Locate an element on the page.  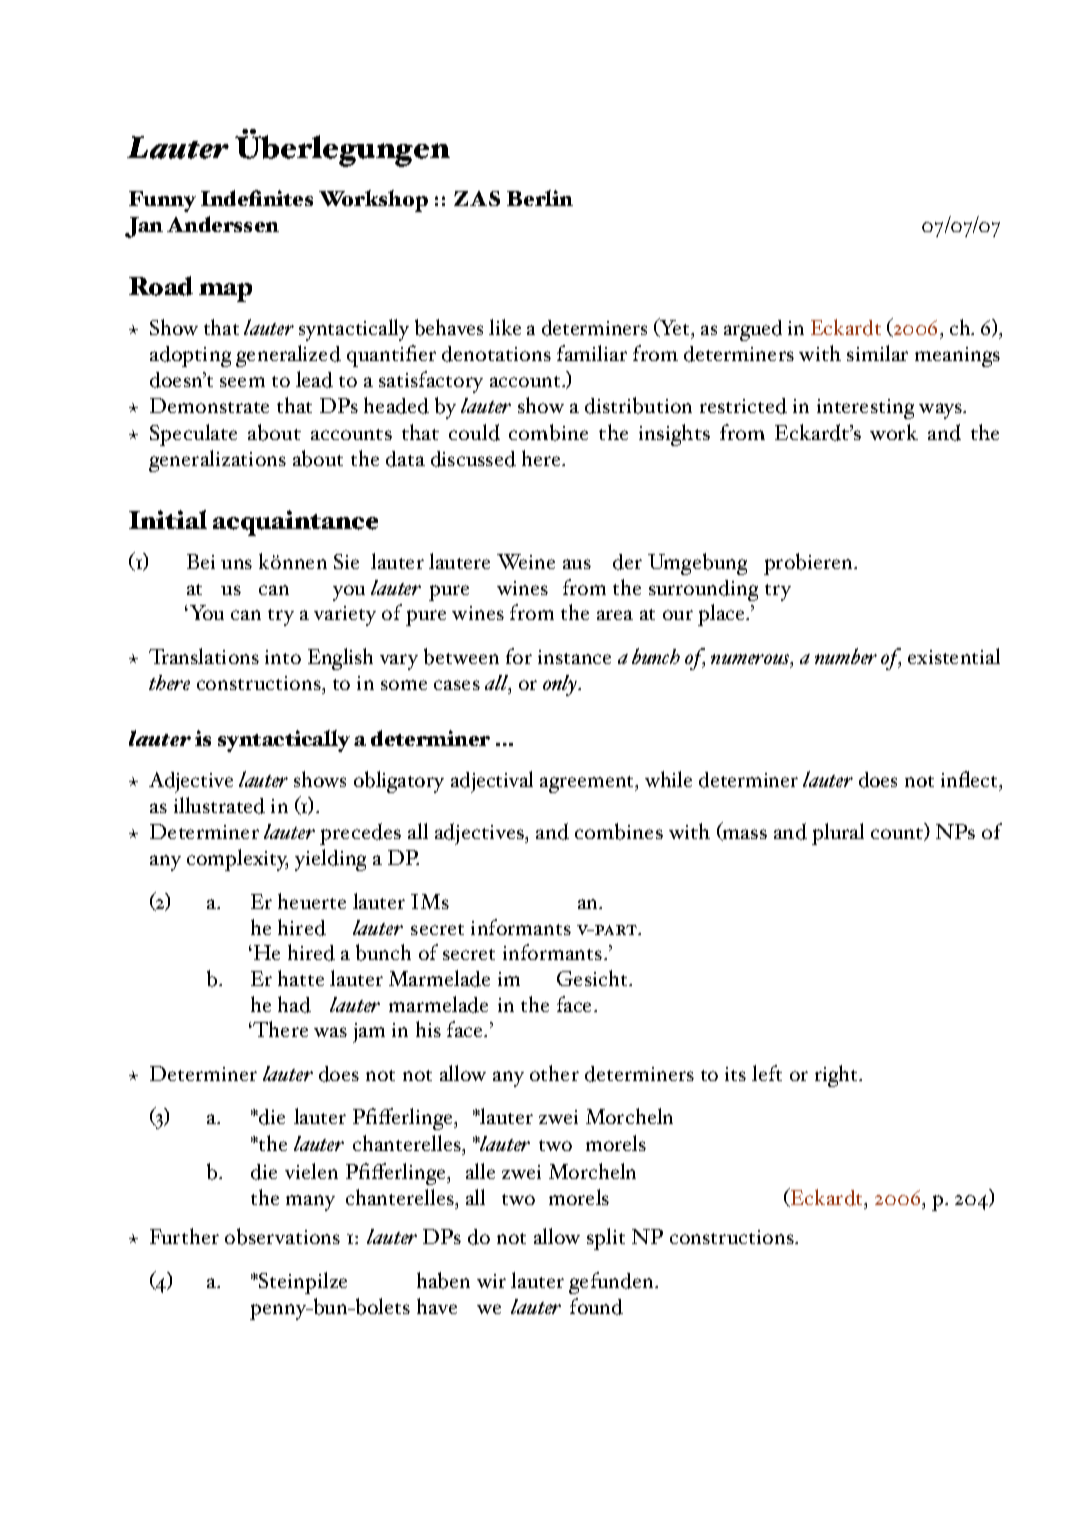
Gesicht is located at coordinates (593, 978).
